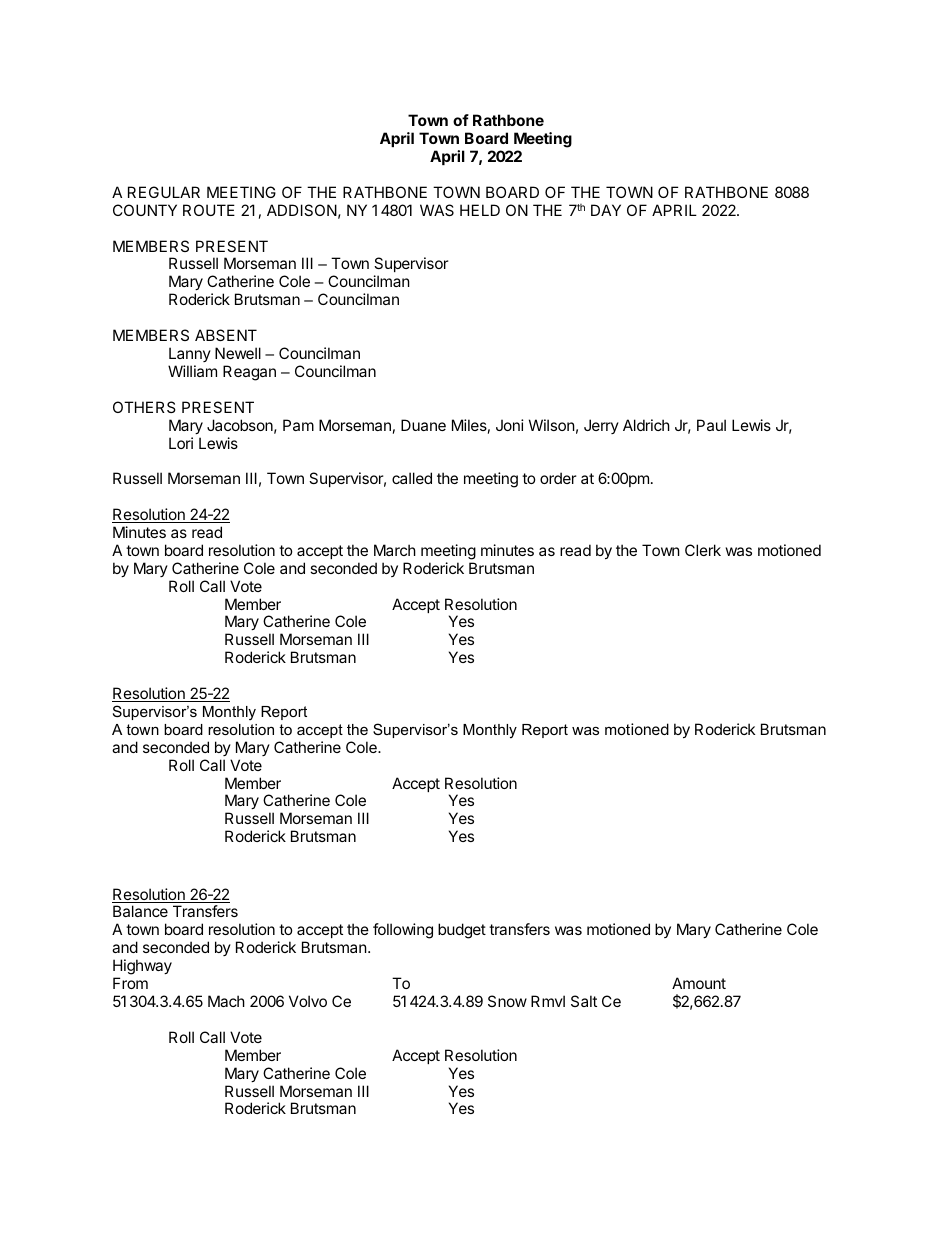  Describe the element at coordinates (480, 210) in the document. I see `HELD` at that location.
